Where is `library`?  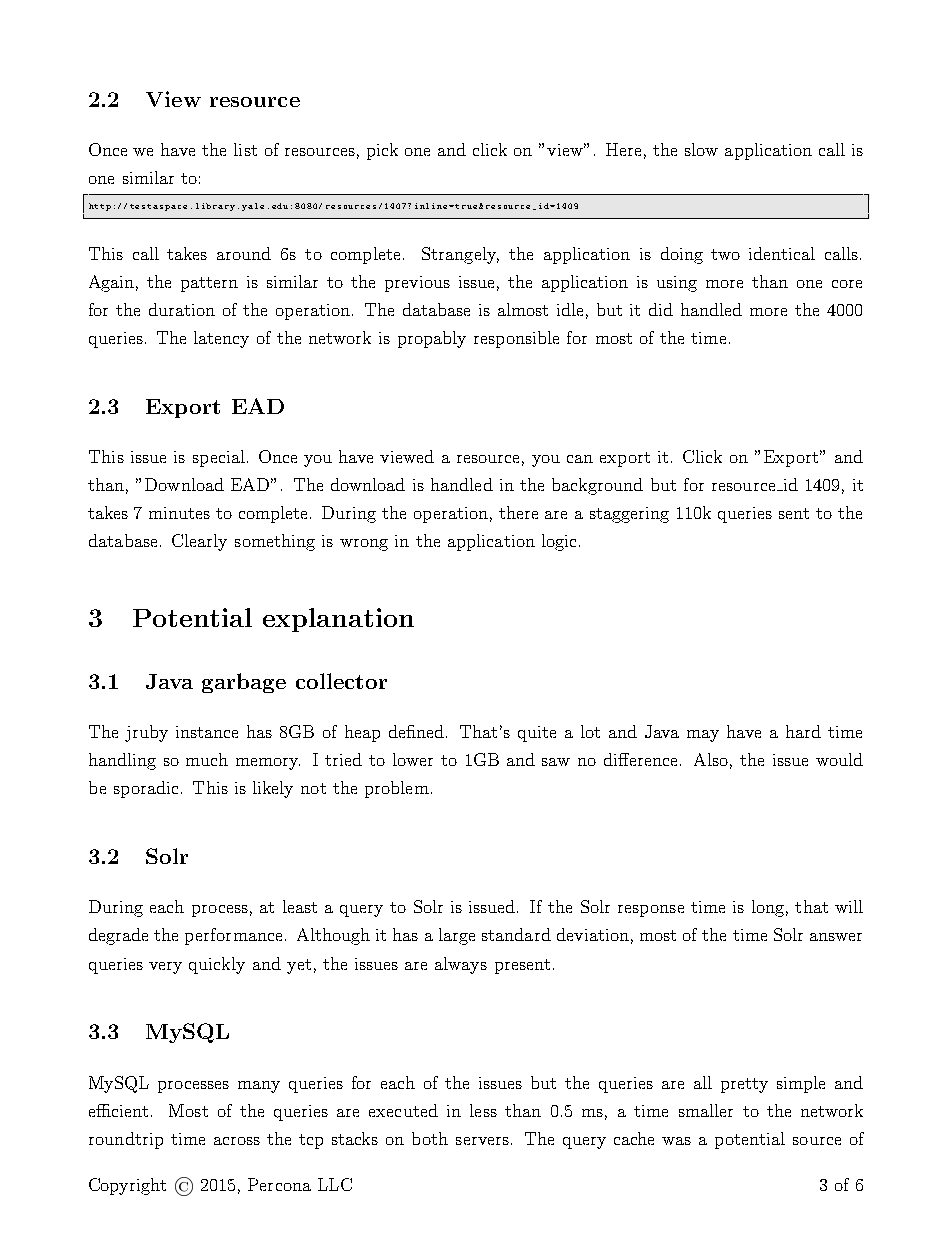
library is located at coordinates (215, 207).
